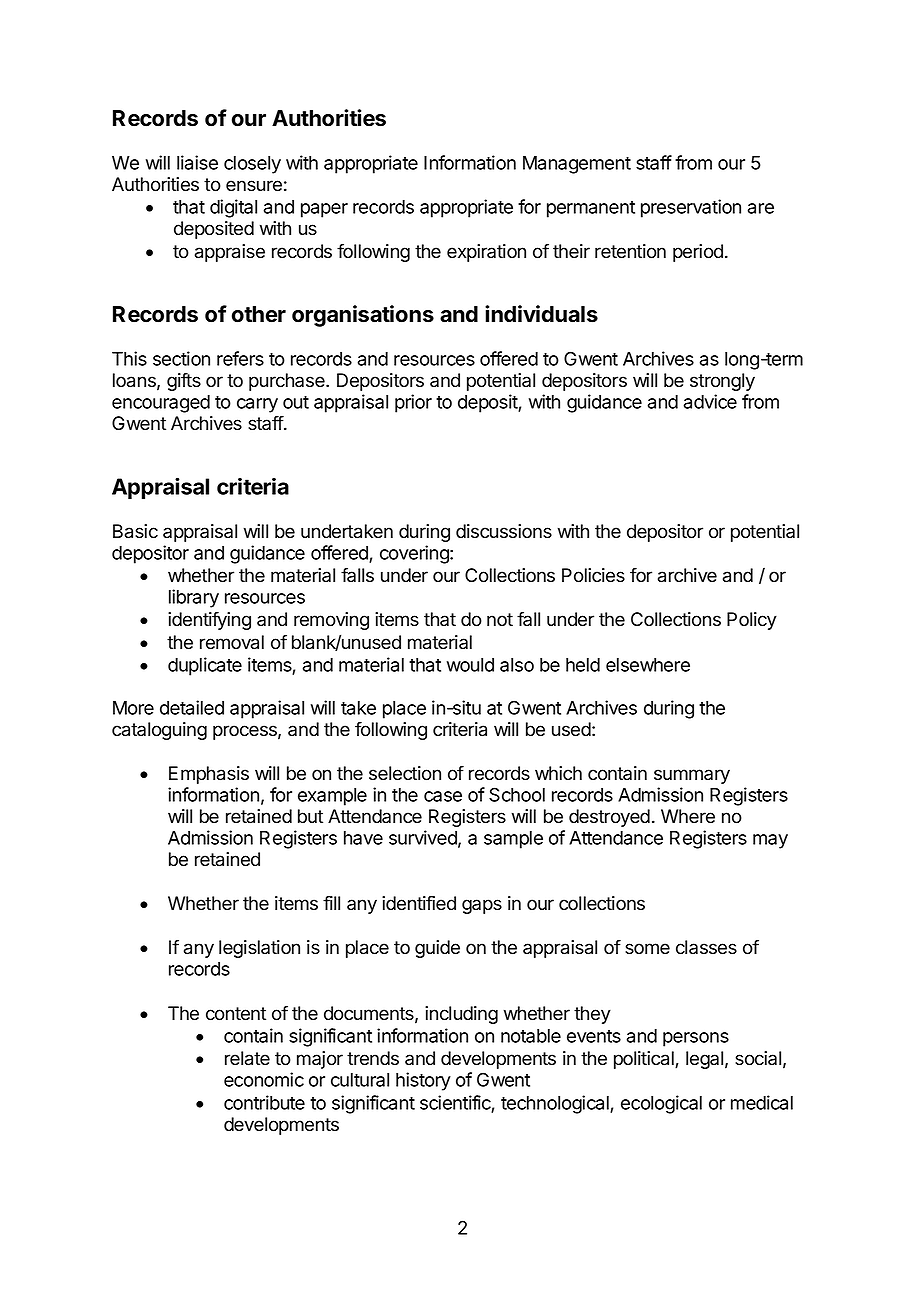 This image has width=924, height=1308. Describe the element at coordinates (470, 665) in the image. I see `would` at that location.
